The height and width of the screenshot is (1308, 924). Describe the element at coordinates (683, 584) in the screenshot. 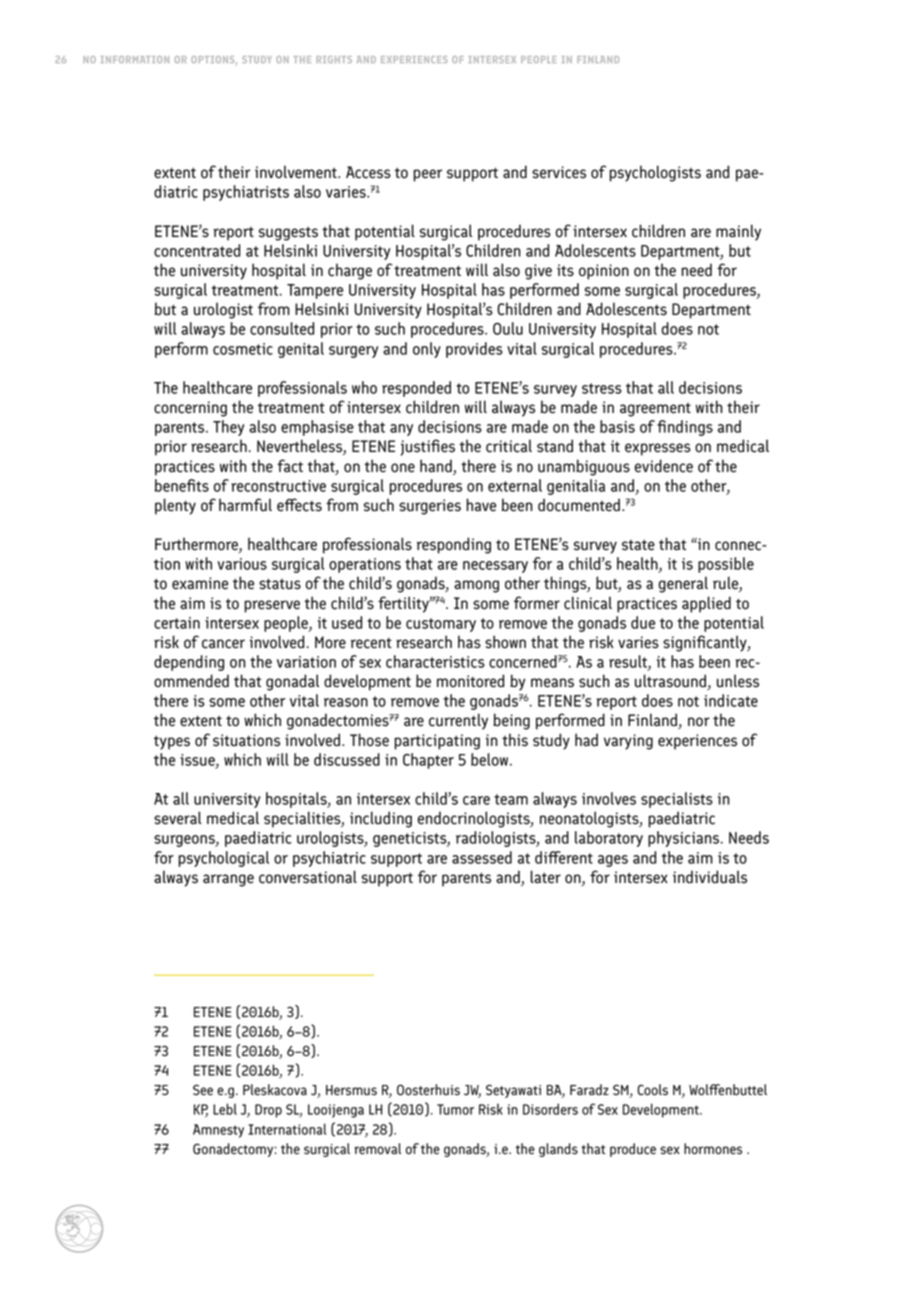

I see `general` at that location.
